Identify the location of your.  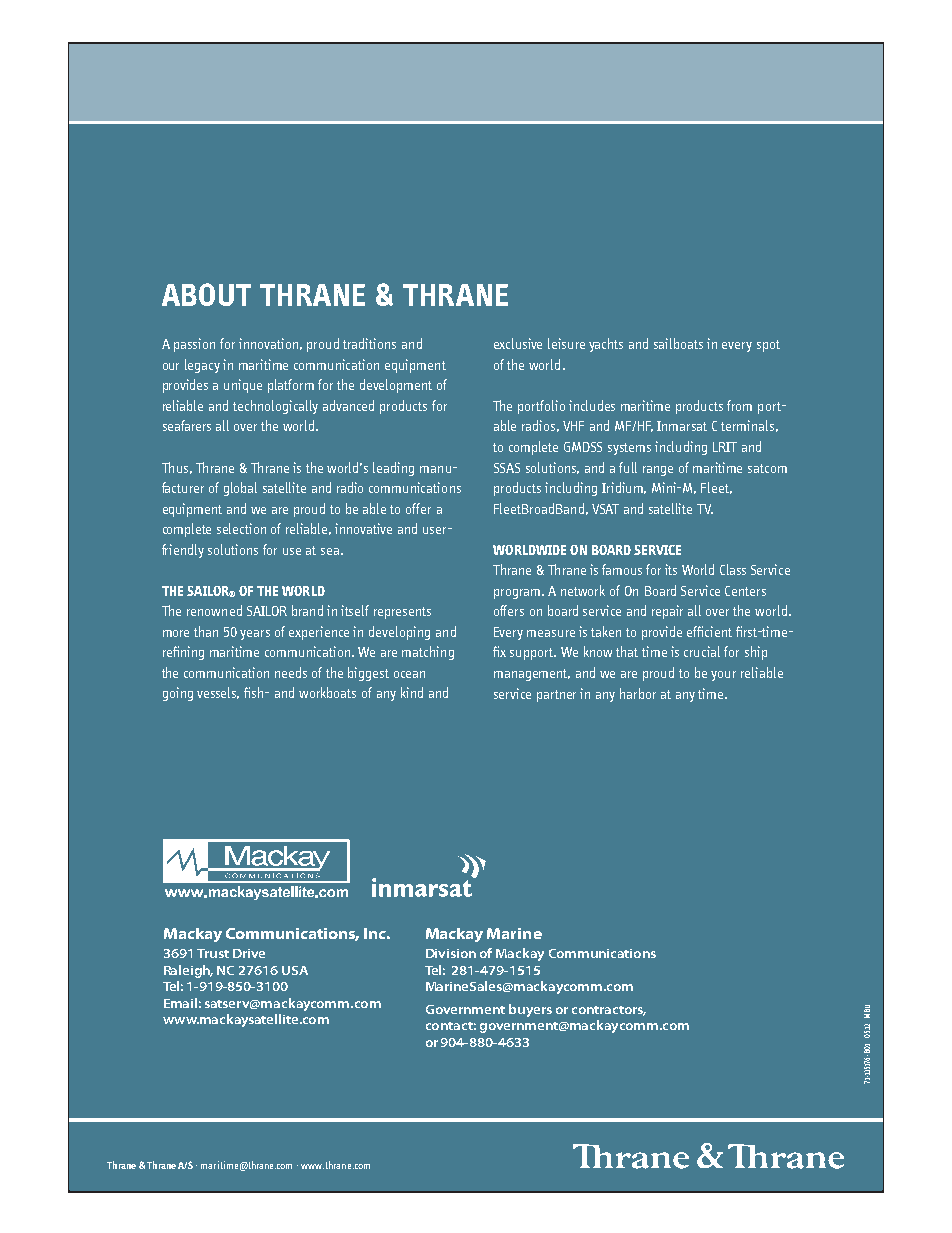
(723, 676).
